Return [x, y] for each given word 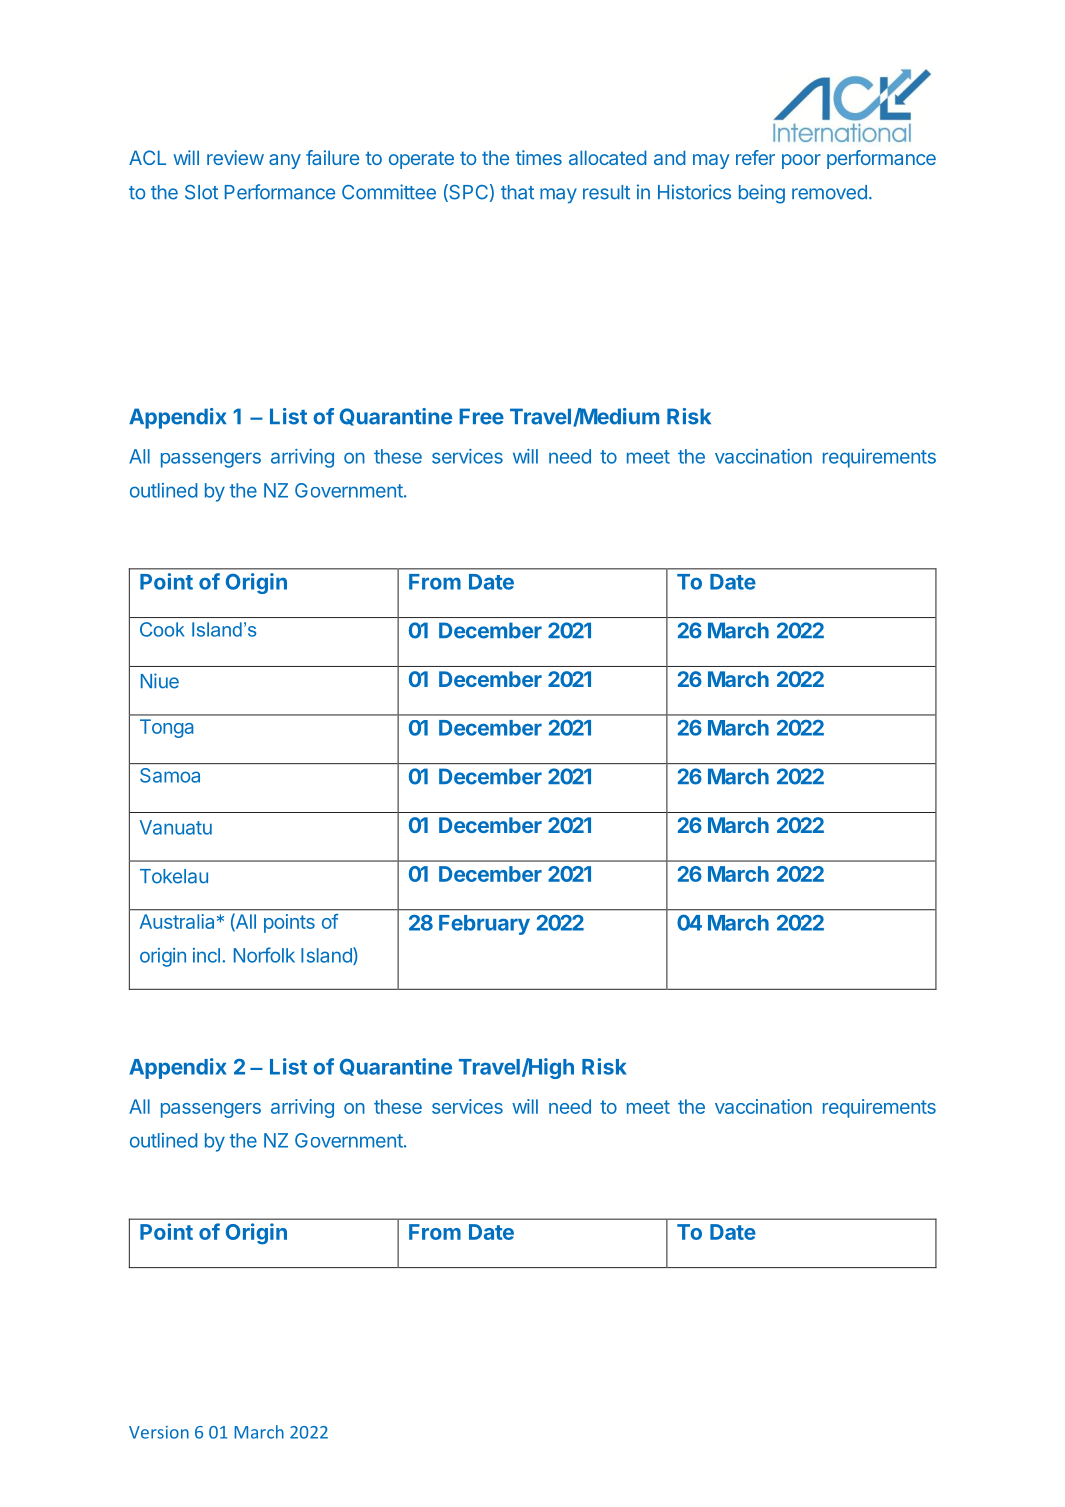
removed [829, 192]
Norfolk [264, 955]
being [762, 194]
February [484, 925]
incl [206, 955]
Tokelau [174, 876]
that [517, 192]
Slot [201, 192]
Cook [162, 629]
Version [159, 1432]
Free [481, 416]
